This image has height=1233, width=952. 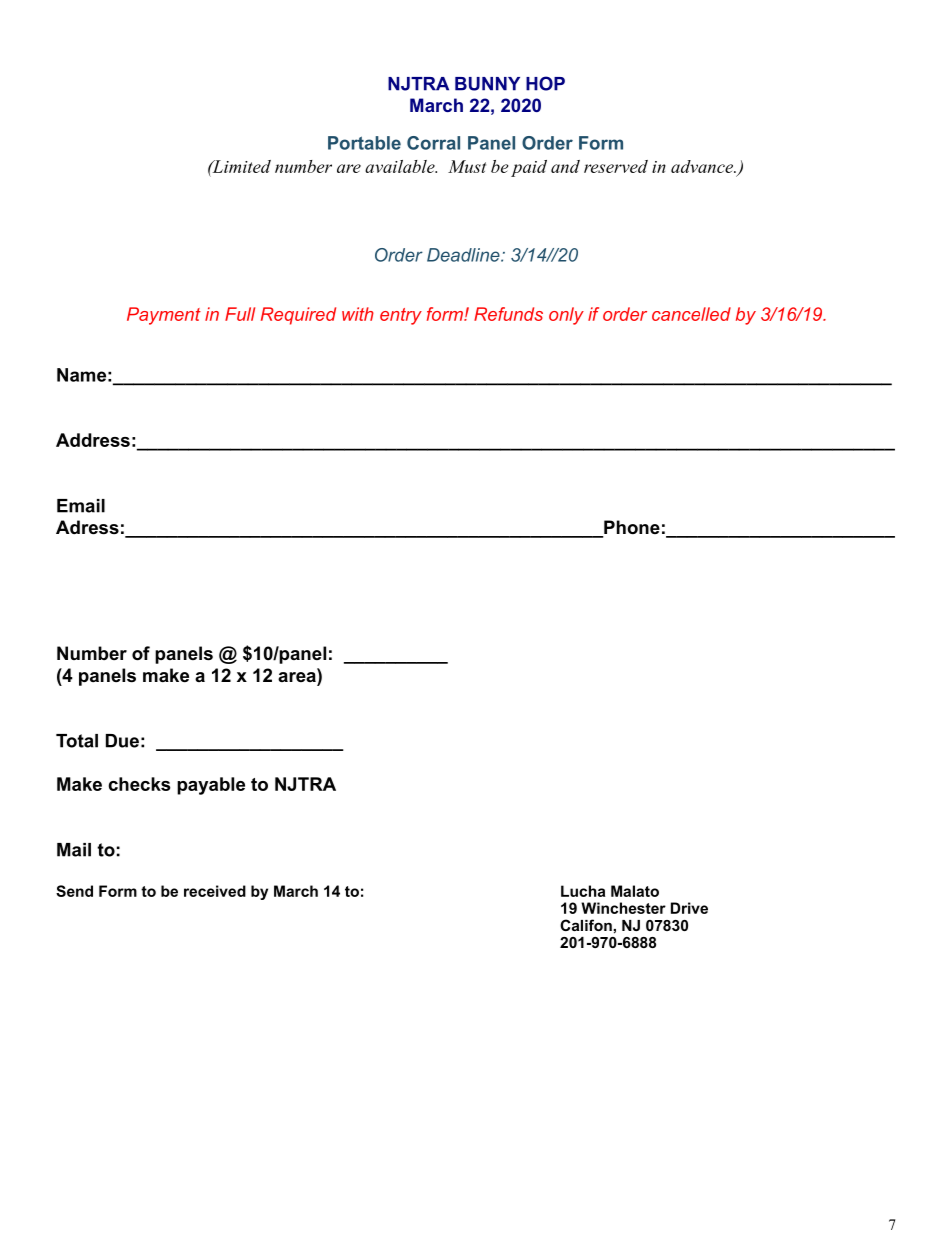 I want to click on received, so click(x=215, y=891).
